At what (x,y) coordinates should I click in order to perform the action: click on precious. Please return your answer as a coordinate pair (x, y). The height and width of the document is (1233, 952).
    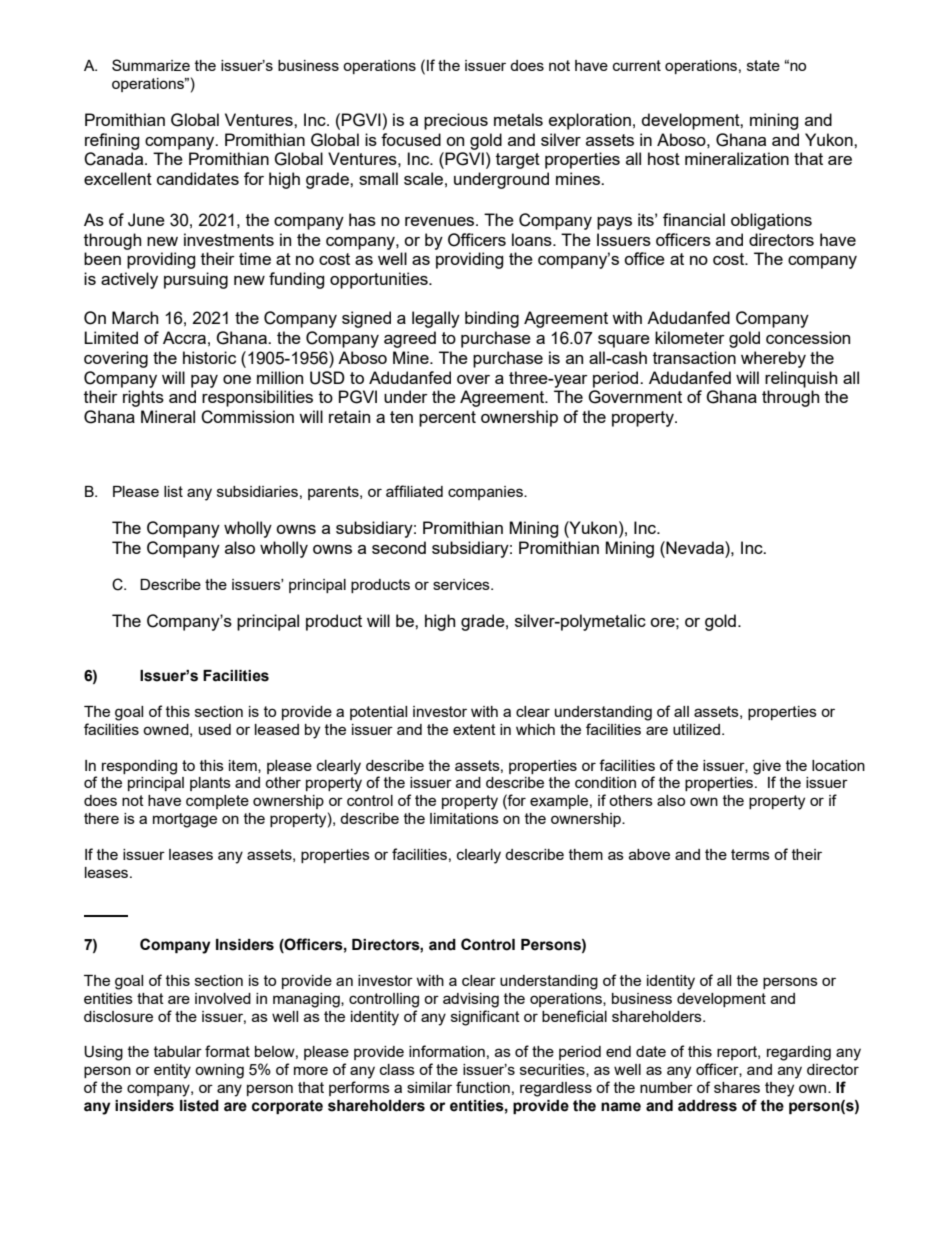
    Looking at the image, I should click on (456, 121).
